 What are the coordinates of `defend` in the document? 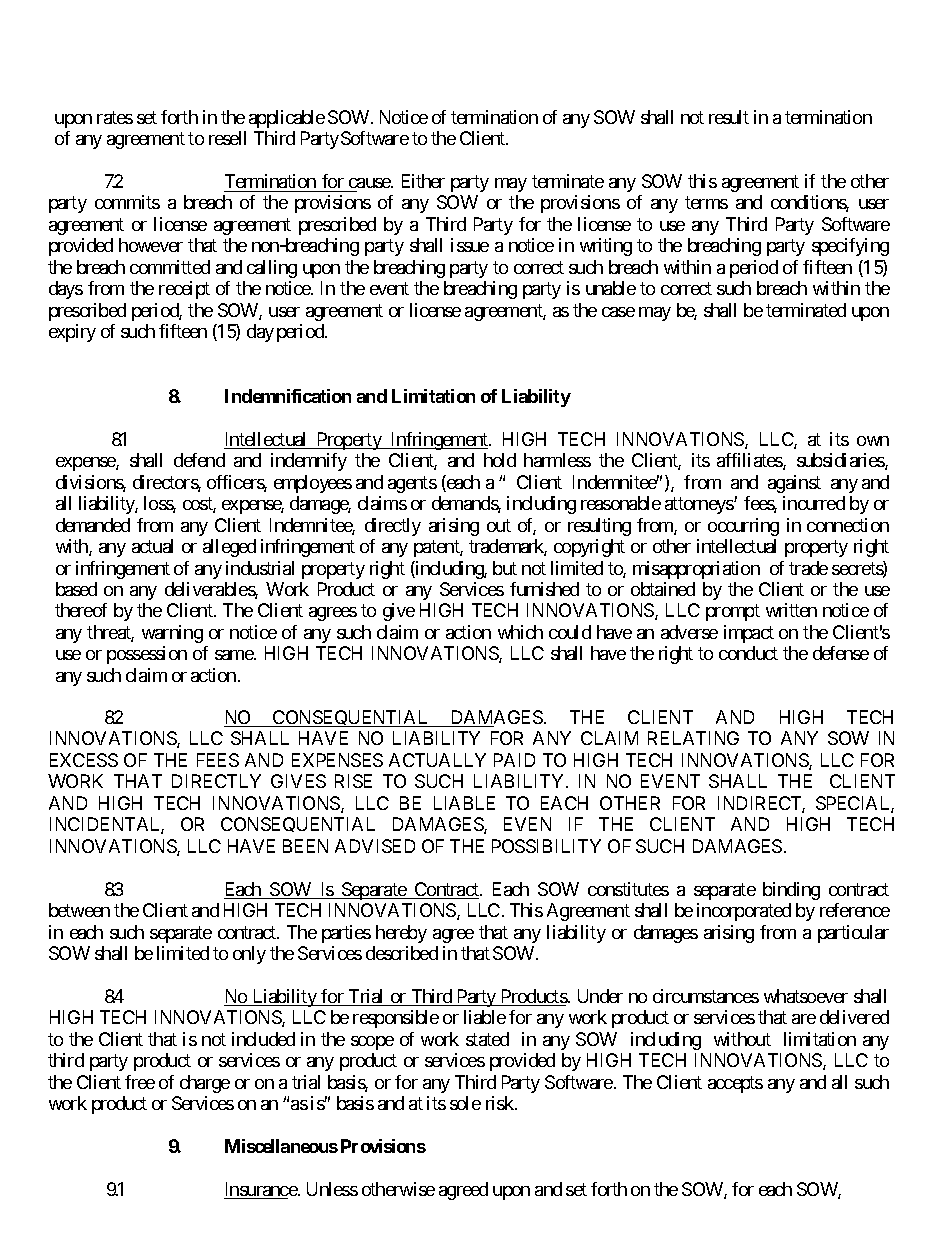 It's located at (199, 460).
